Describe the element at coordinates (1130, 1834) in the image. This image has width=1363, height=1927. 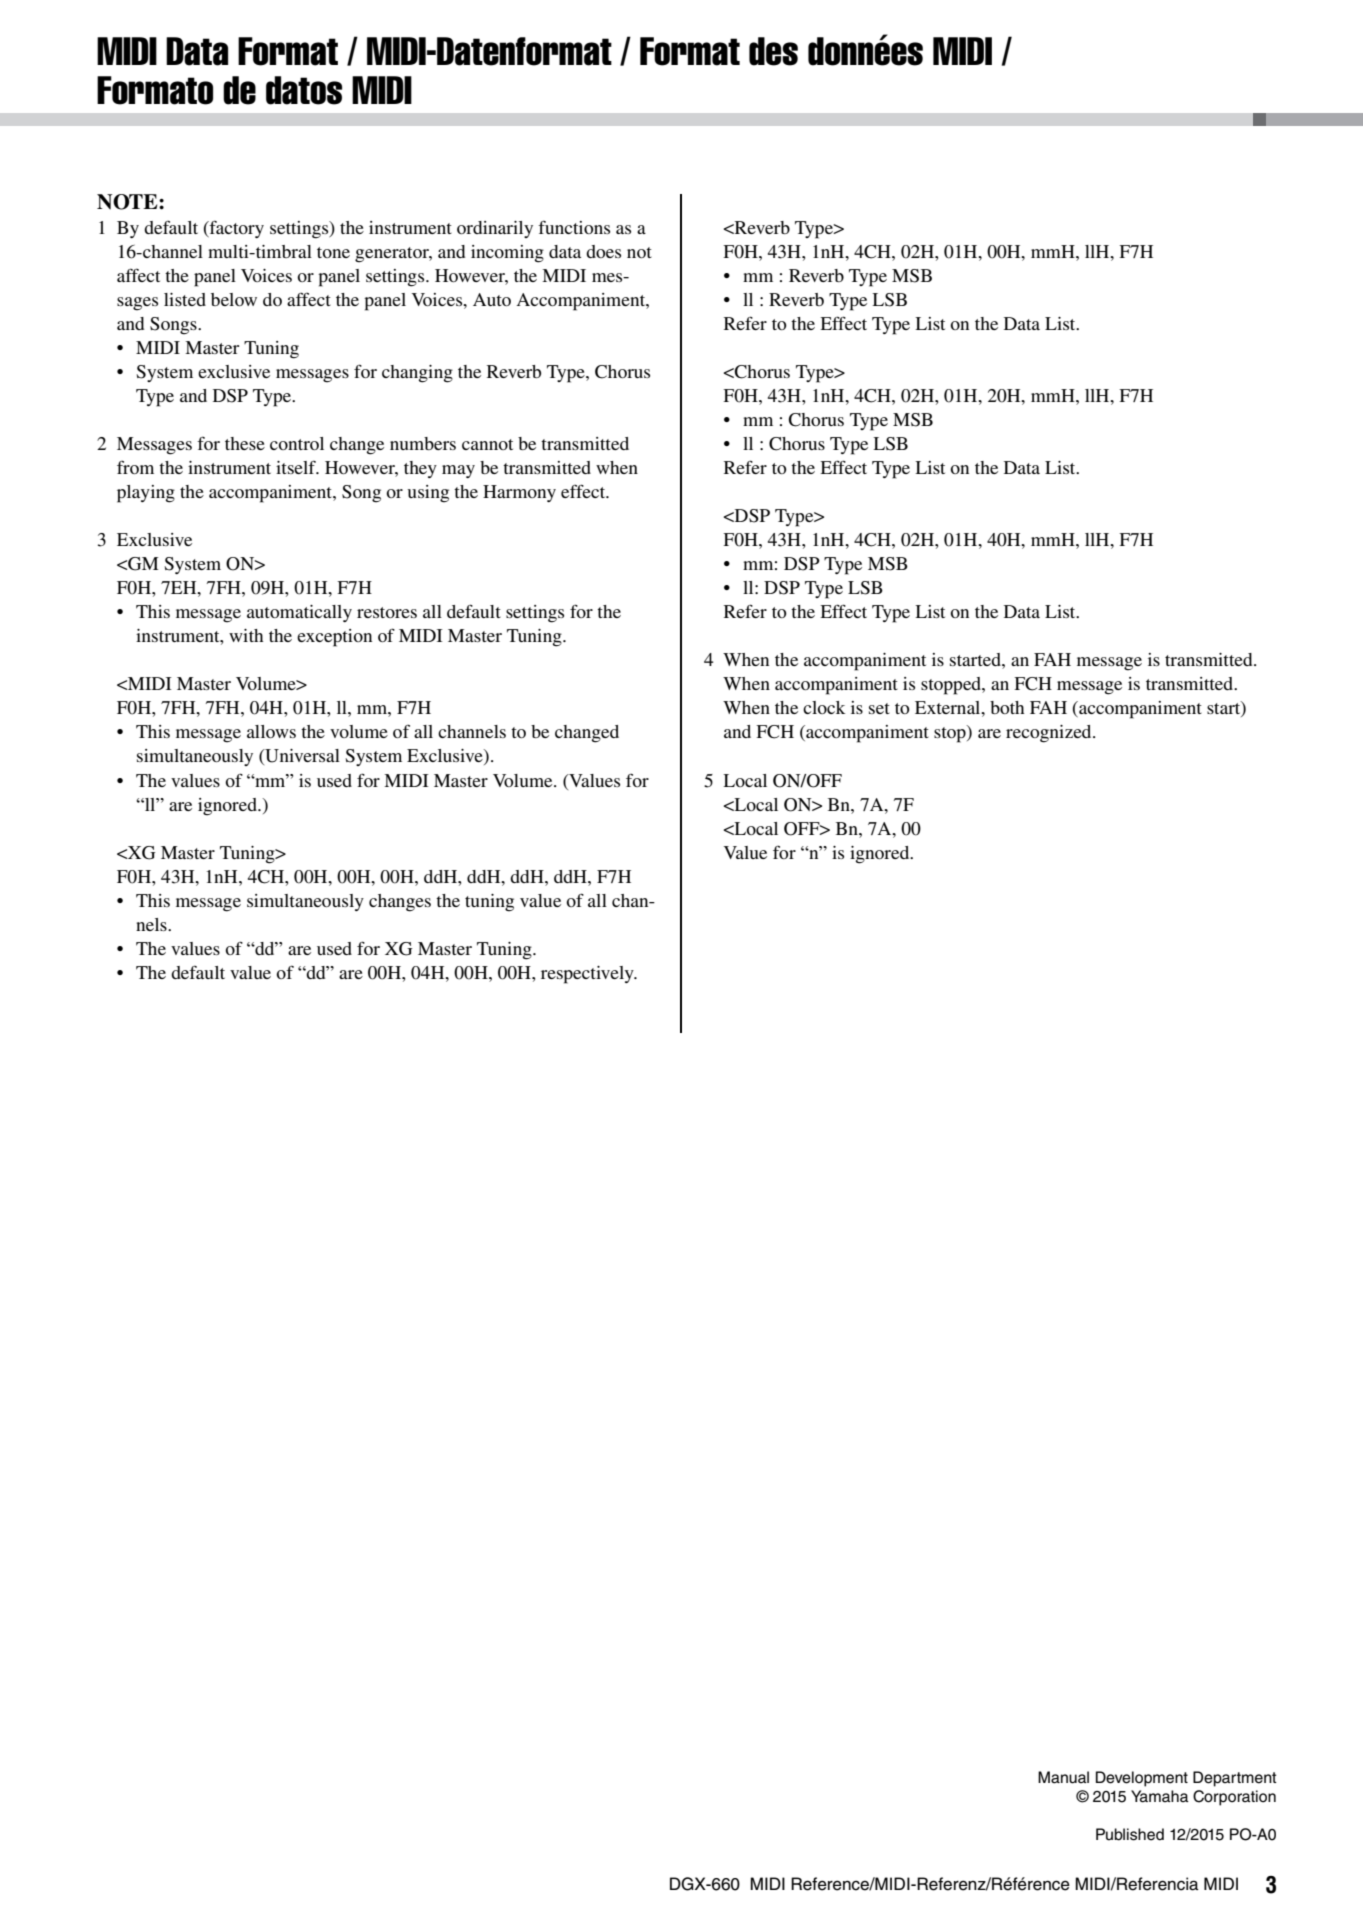
I see `Published` at that location.
